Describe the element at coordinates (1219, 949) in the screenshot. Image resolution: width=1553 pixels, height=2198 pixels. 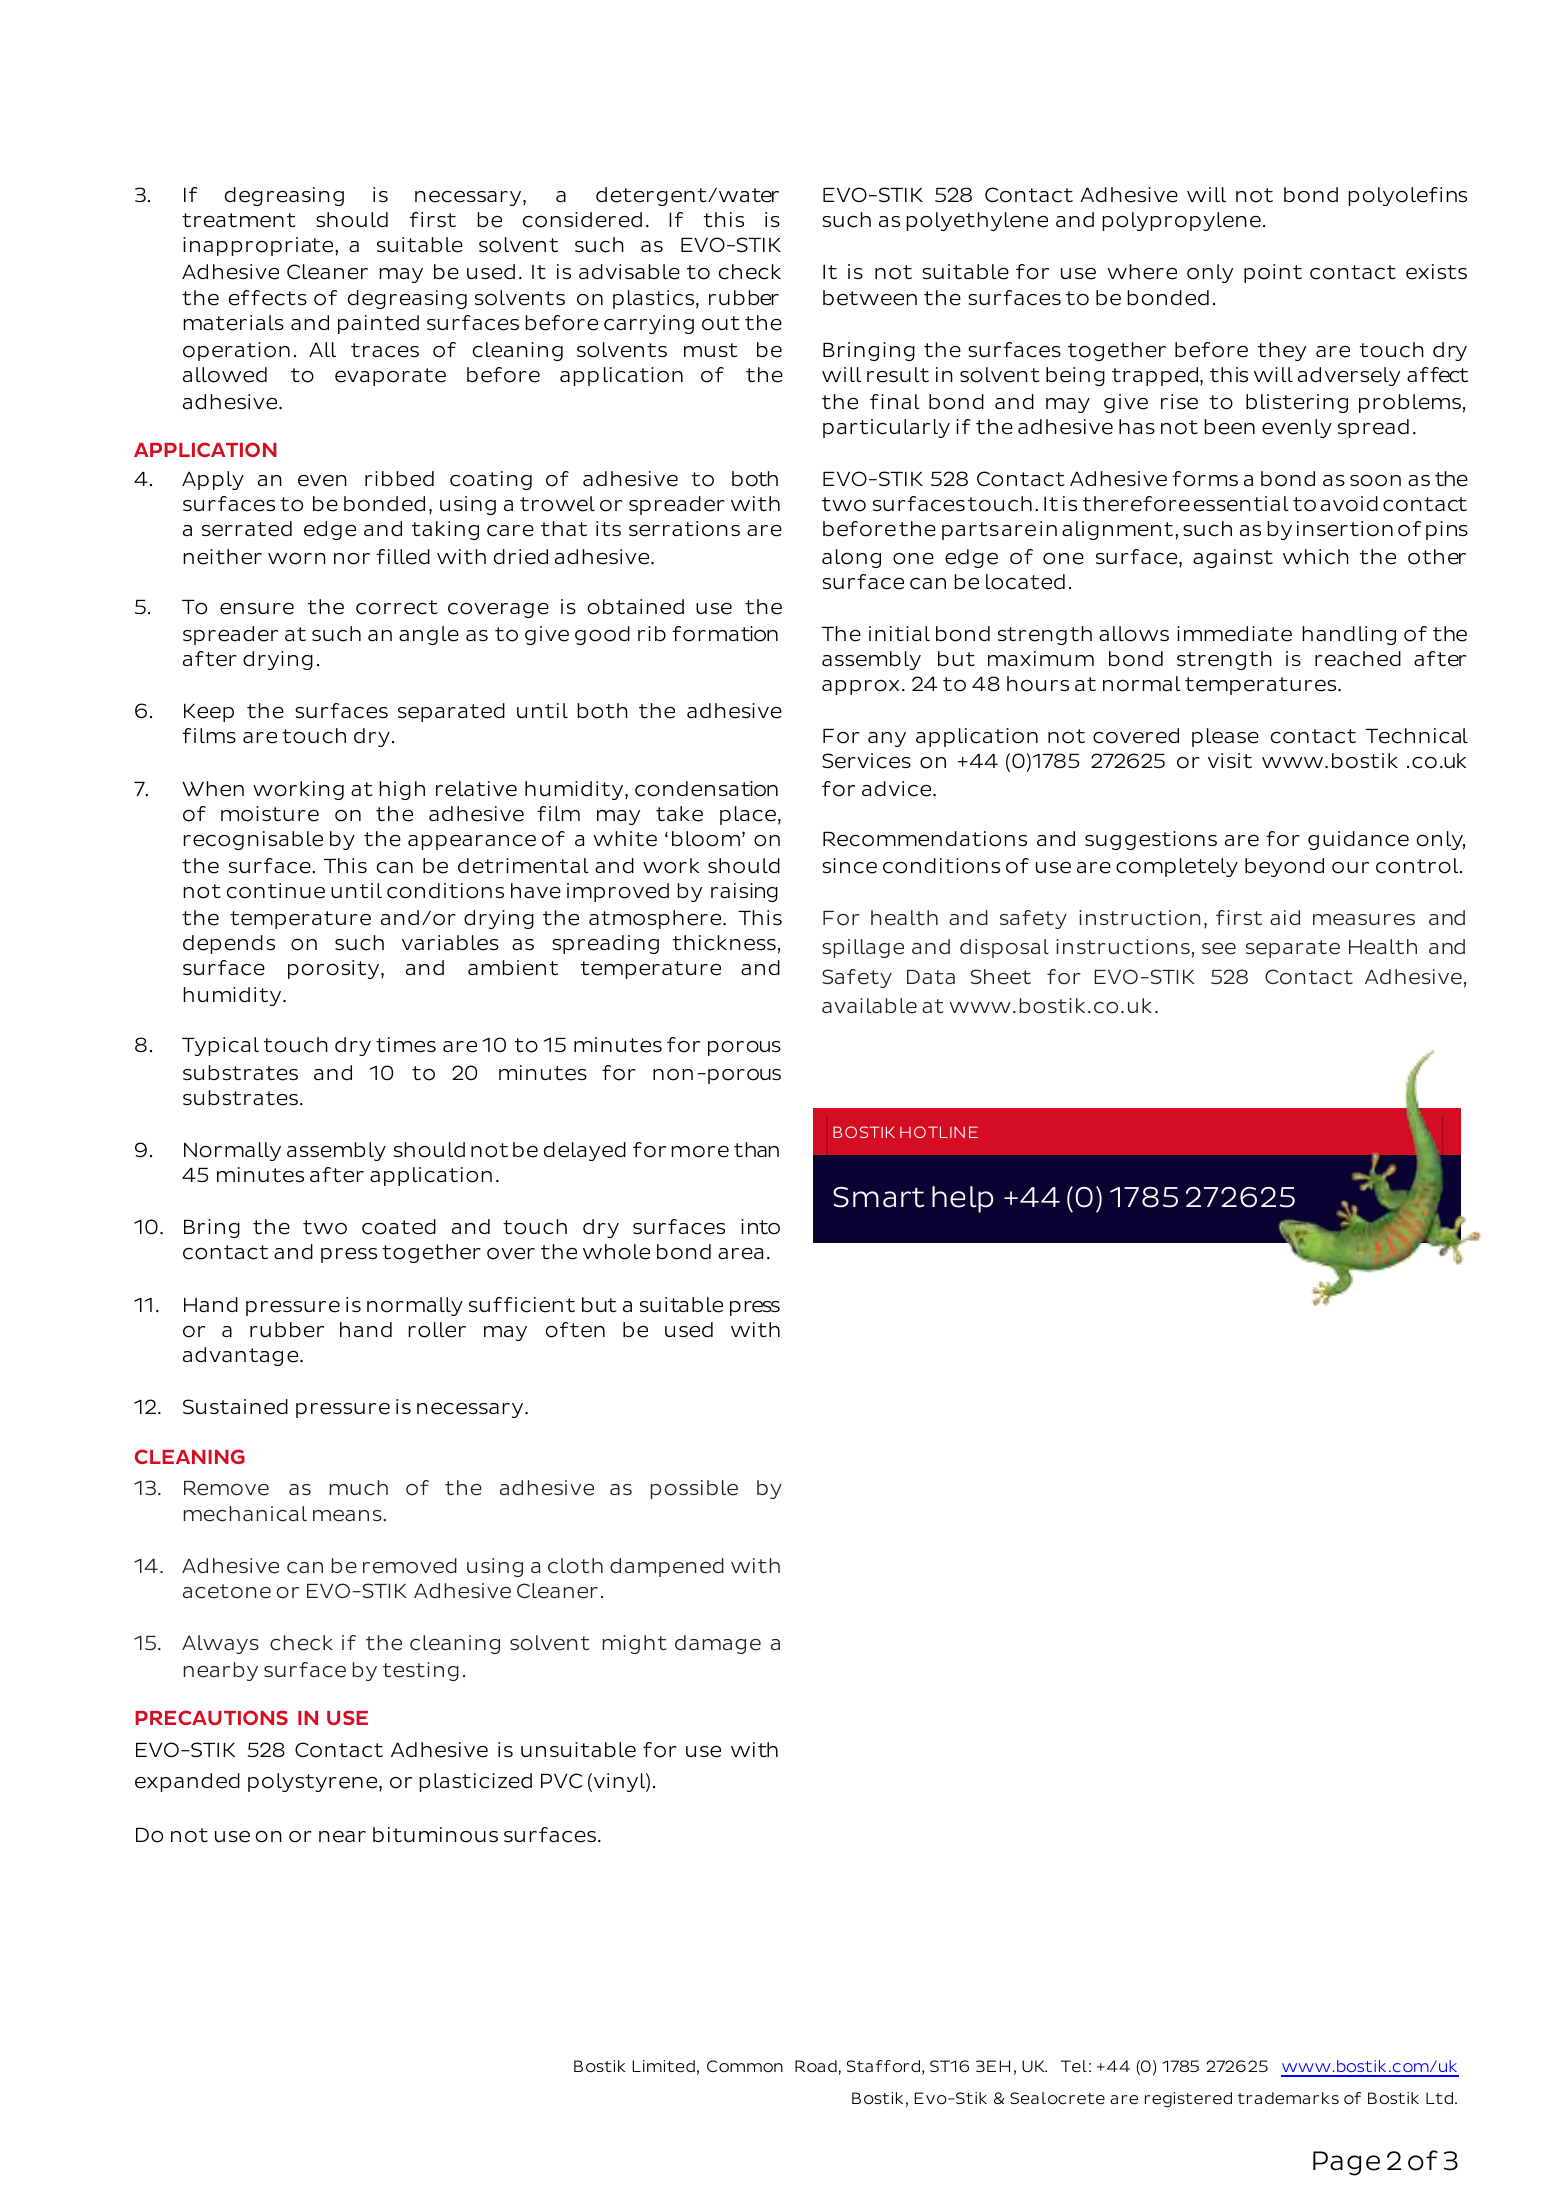
I see `see` at that location.
